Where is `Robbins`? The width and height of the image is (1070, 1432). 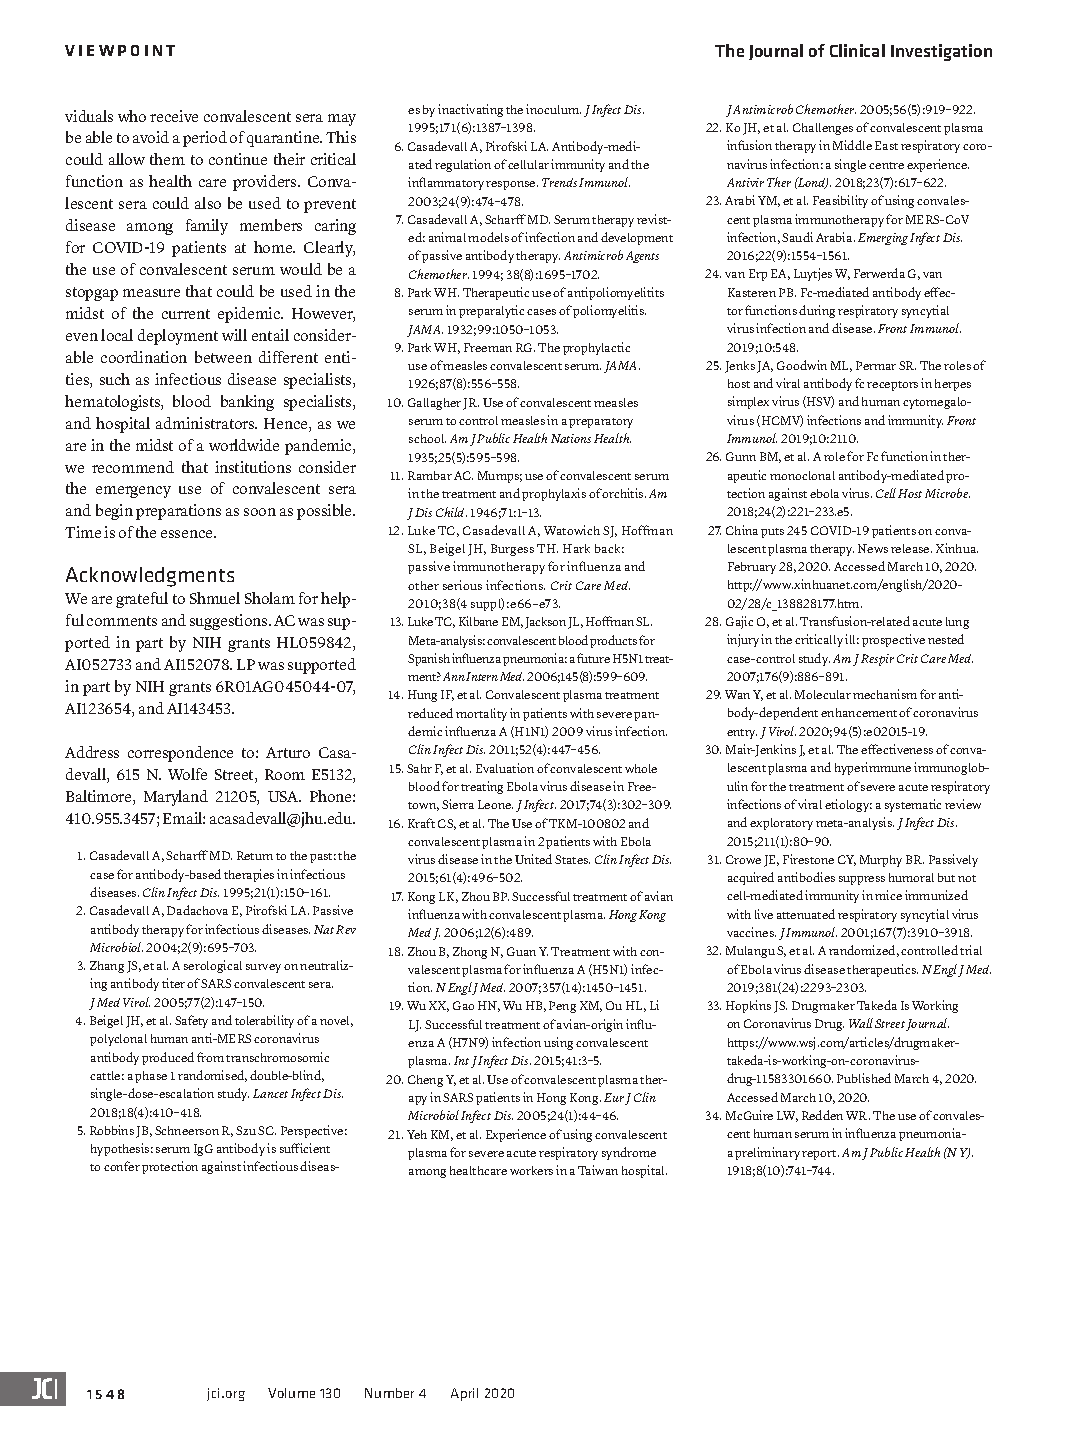
Robbins is located at coordinates (112, 1130).
